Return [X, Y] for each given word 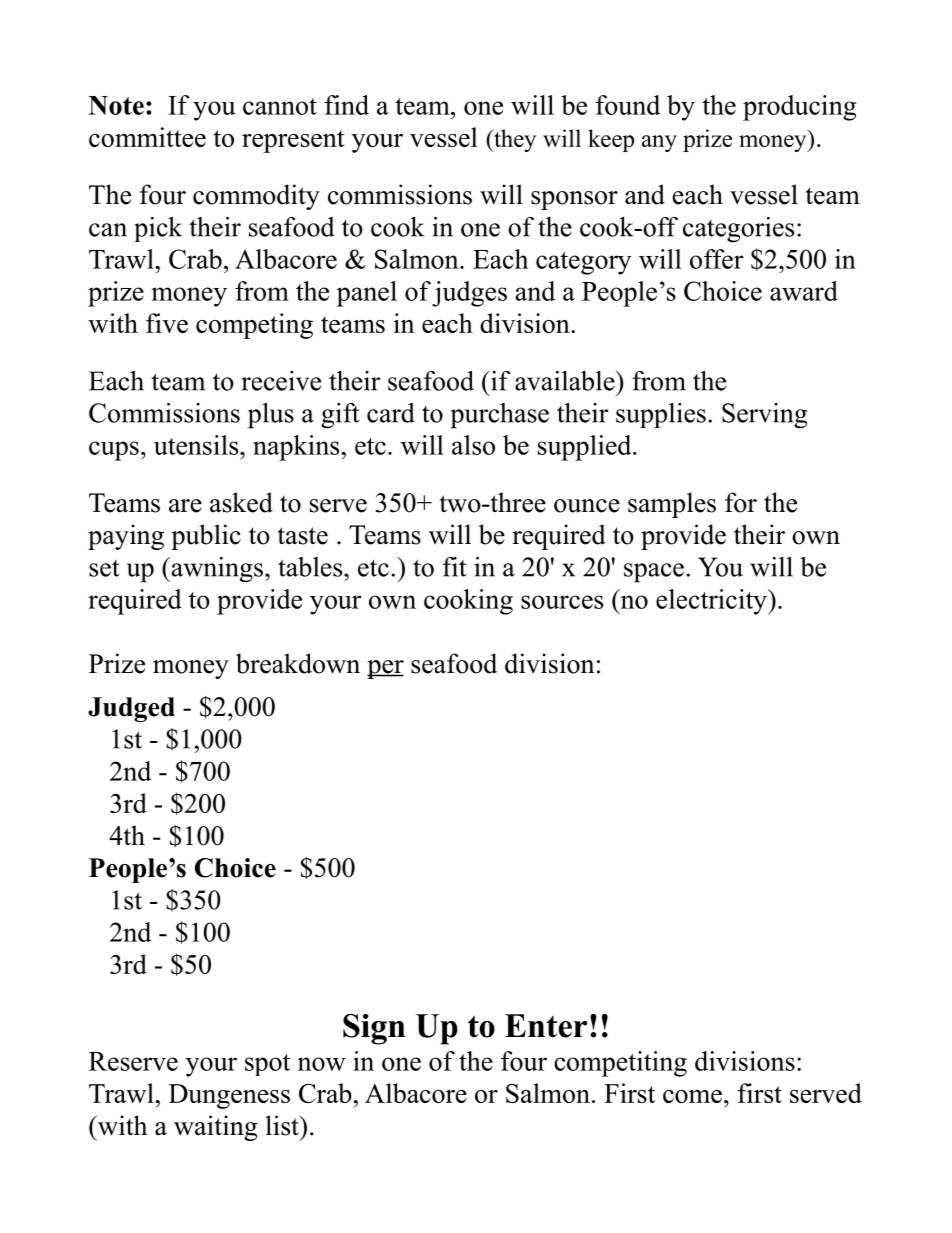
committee [147, 137]
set [104, 568]
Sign [374, 1029]
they [514, 140]
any [659, 143]
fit [455, 567]
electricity [712, 602]
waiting [216, 1128]
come [692, 1096]
